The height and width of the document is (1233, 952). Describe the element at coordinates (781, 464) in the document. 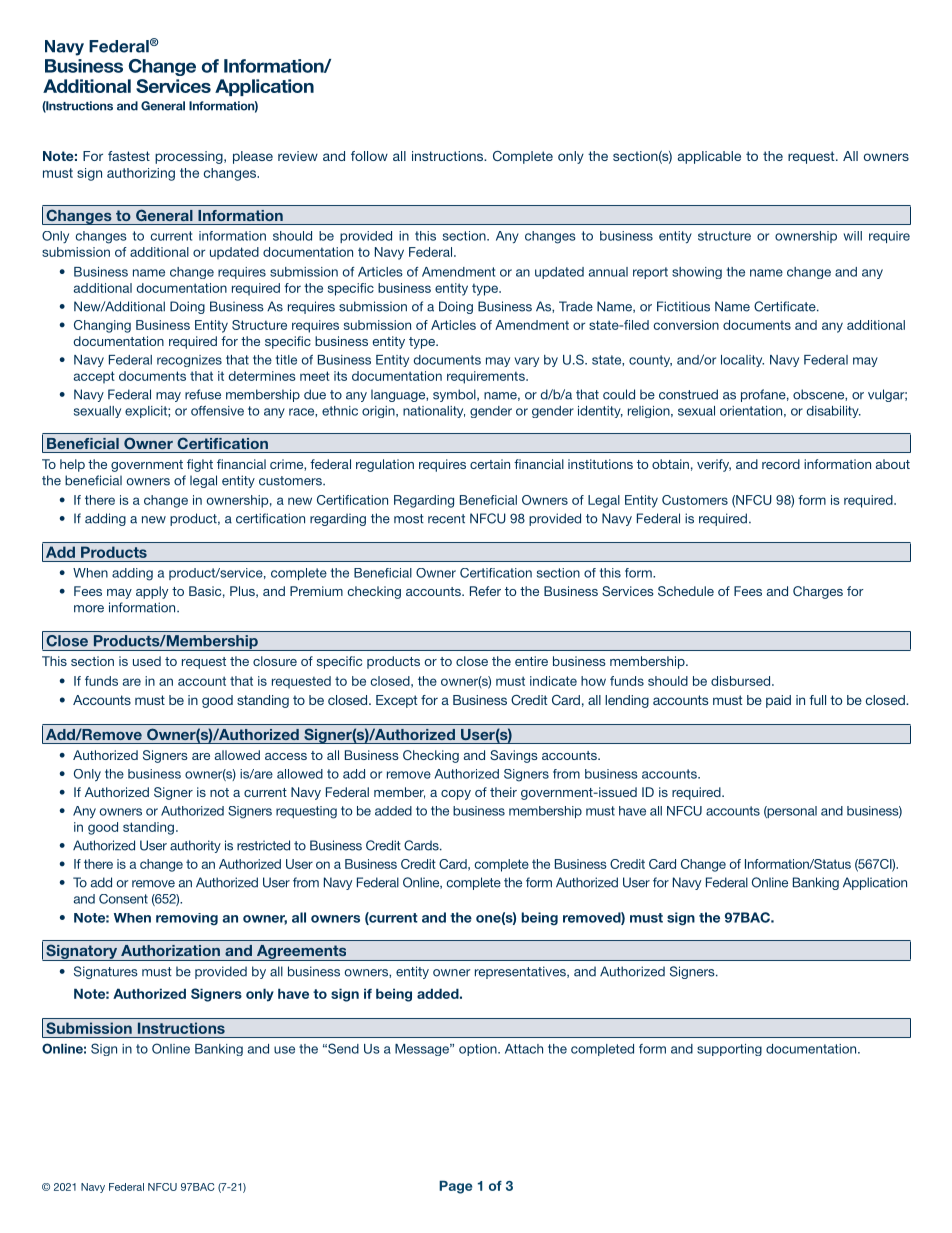

I see `record` at that location.
